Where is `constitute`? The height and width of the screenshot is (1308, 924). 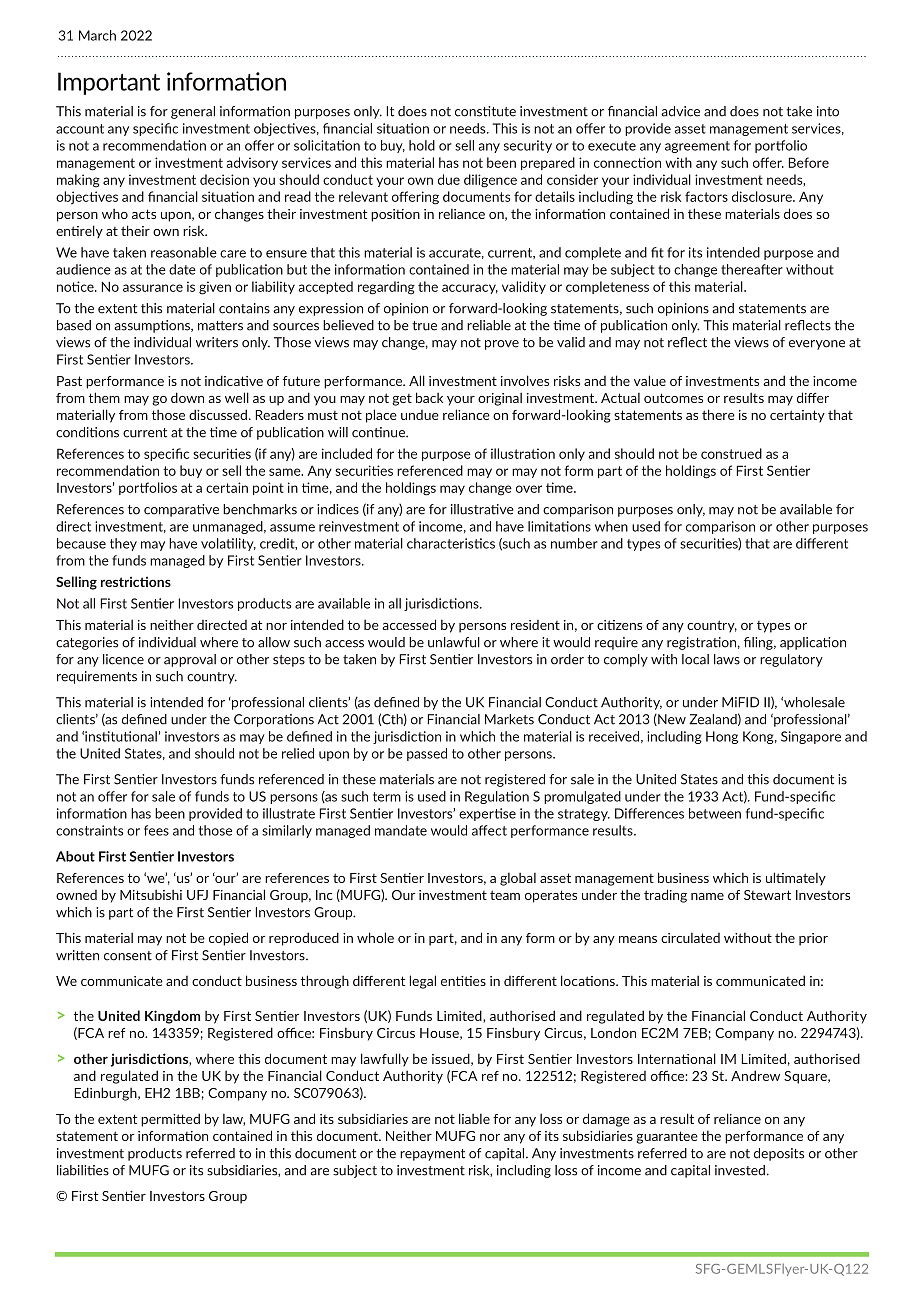 constitute is located at coordinates (485, 111).
